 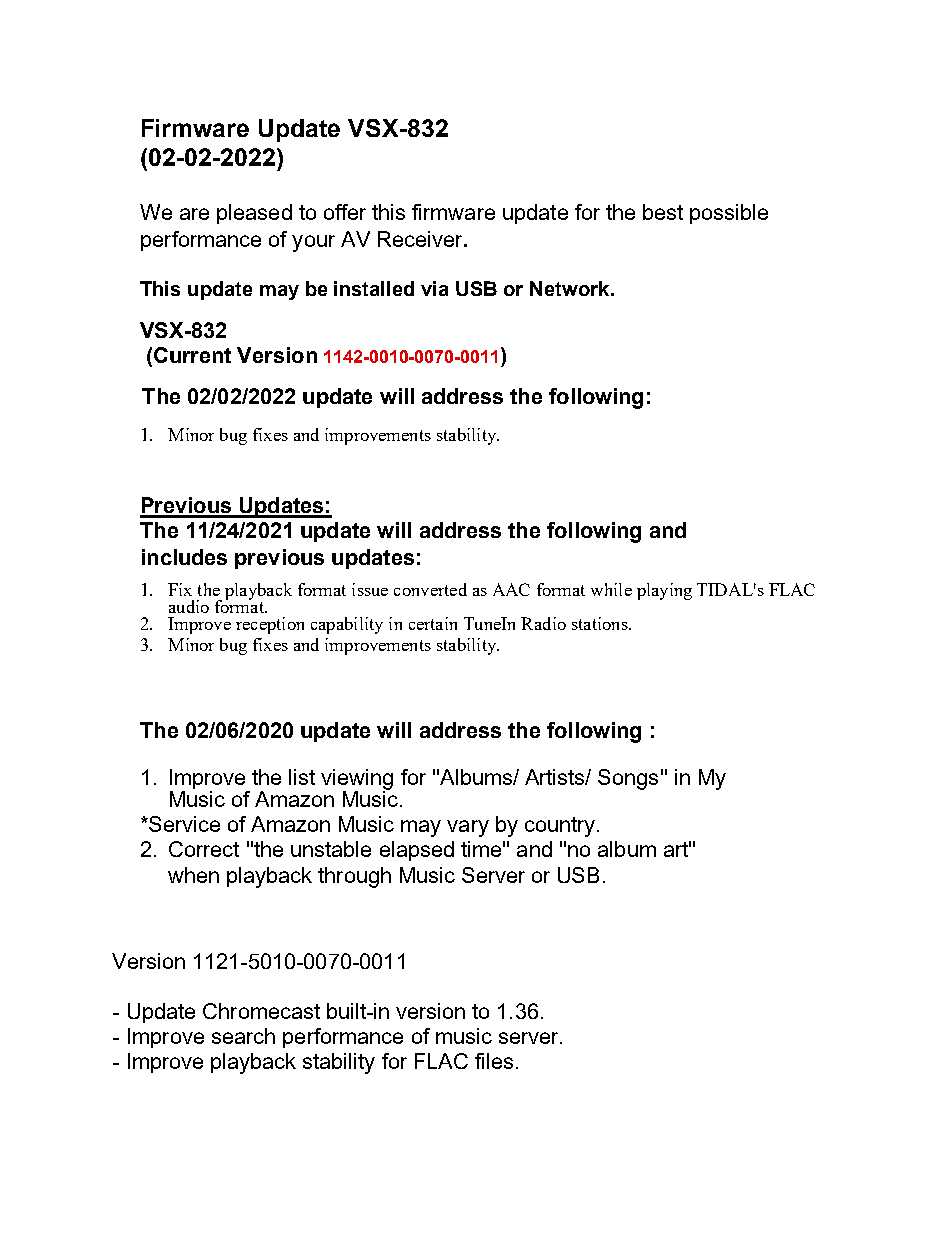 I want to click on playing, so click(x=664, y=591).
